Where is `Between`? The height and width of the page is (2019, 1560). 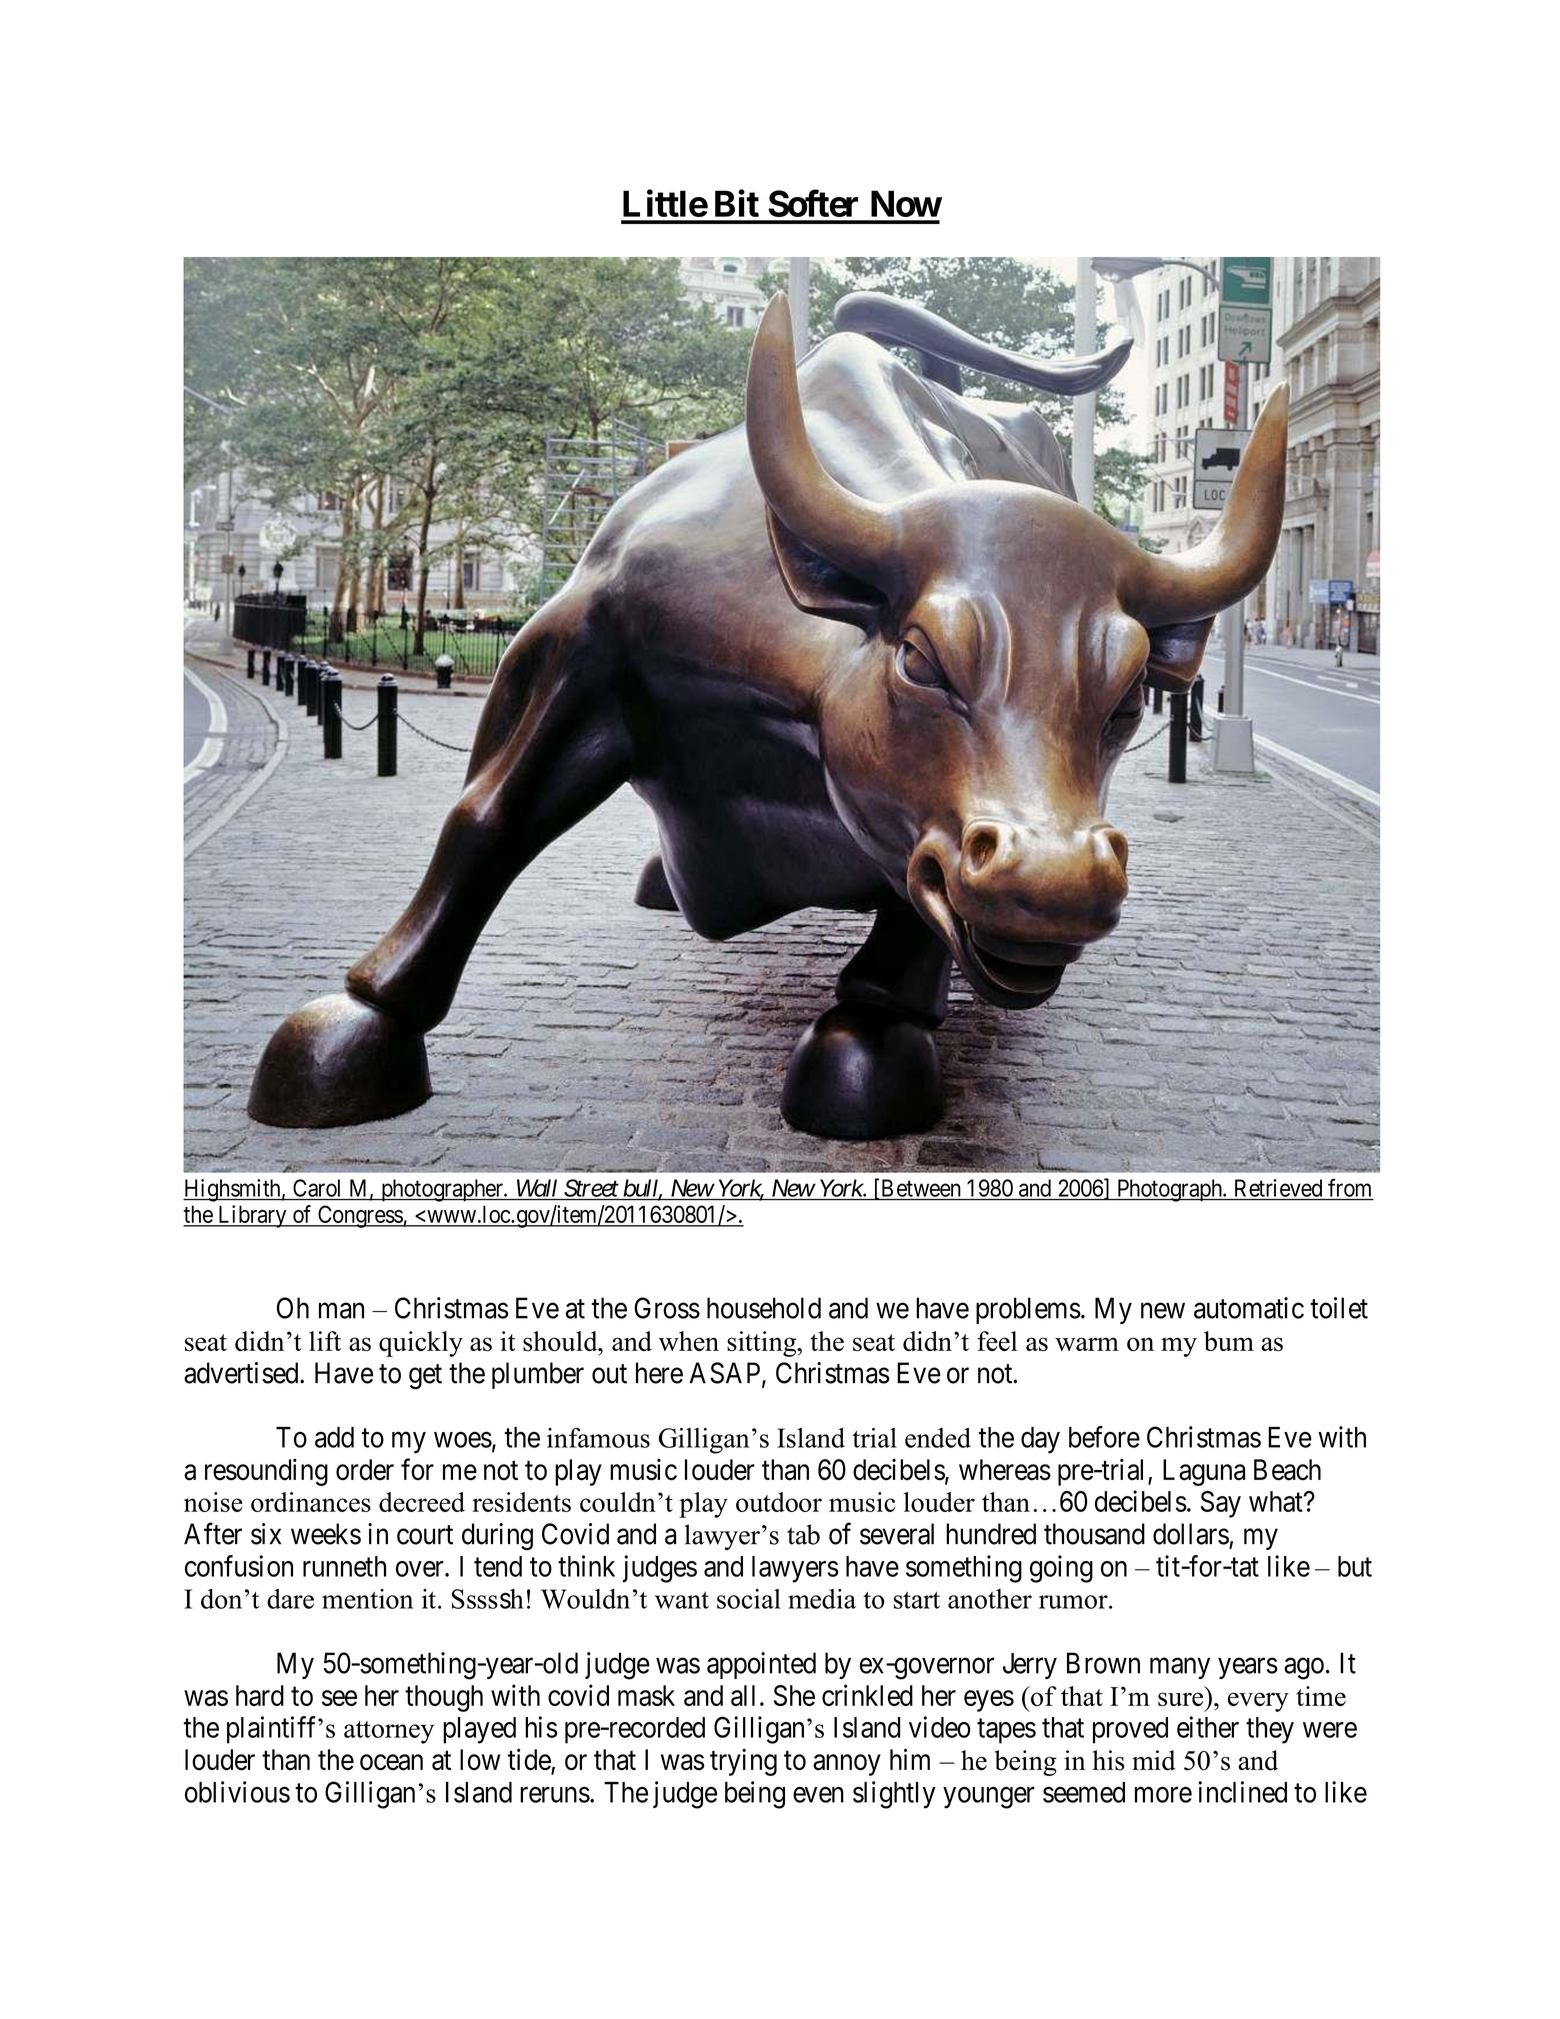 Between is located at coordinates (921, 1188).
